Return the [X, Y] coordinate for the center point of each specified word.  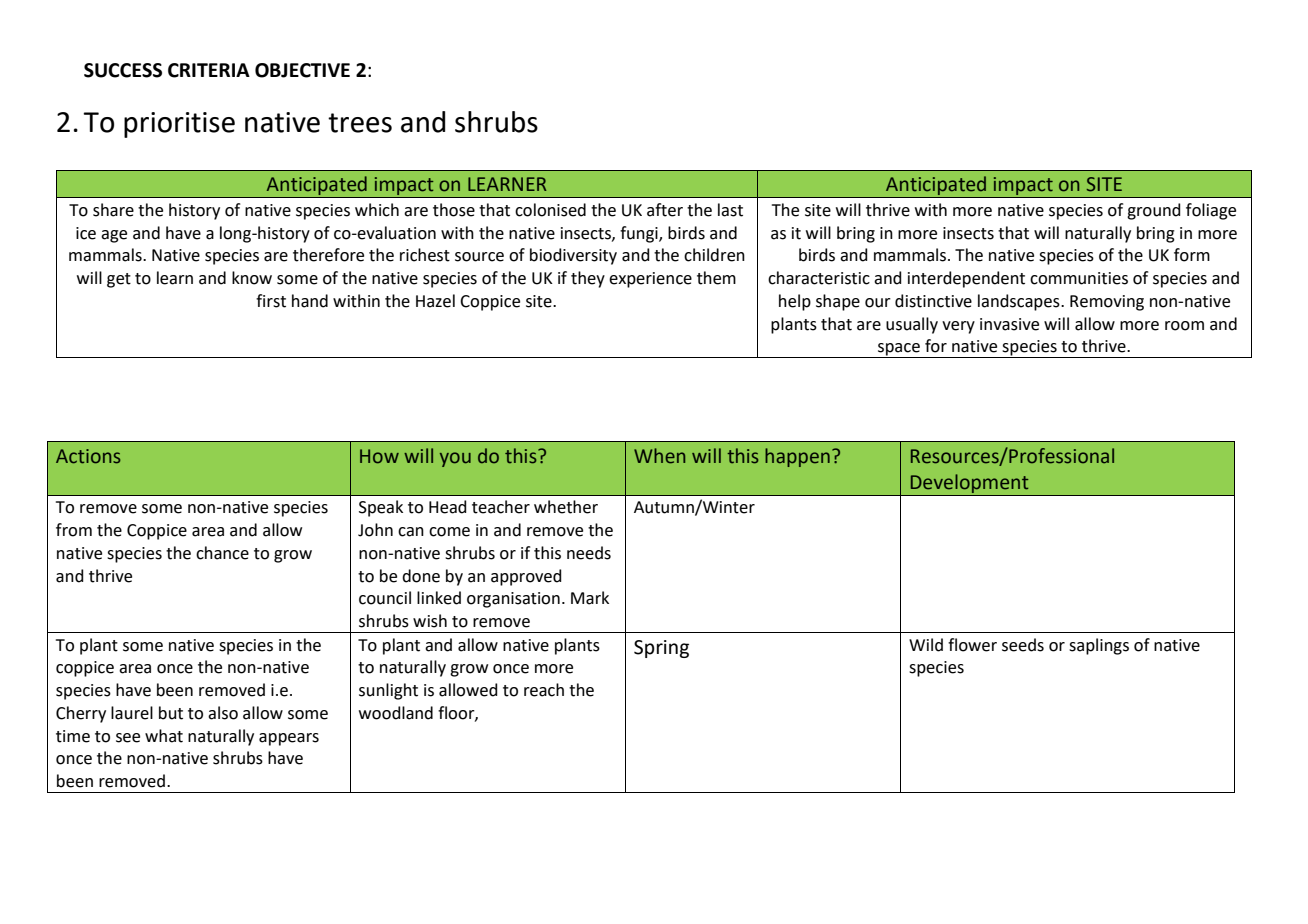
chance [222, 553]
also [223, 713]
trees [360, 123]
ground [1154, 211]
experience [650, 280]
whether [566, 507]
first [271, 301]
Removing [1107, 303]
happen [797, 457]
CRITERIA [209, 70]
